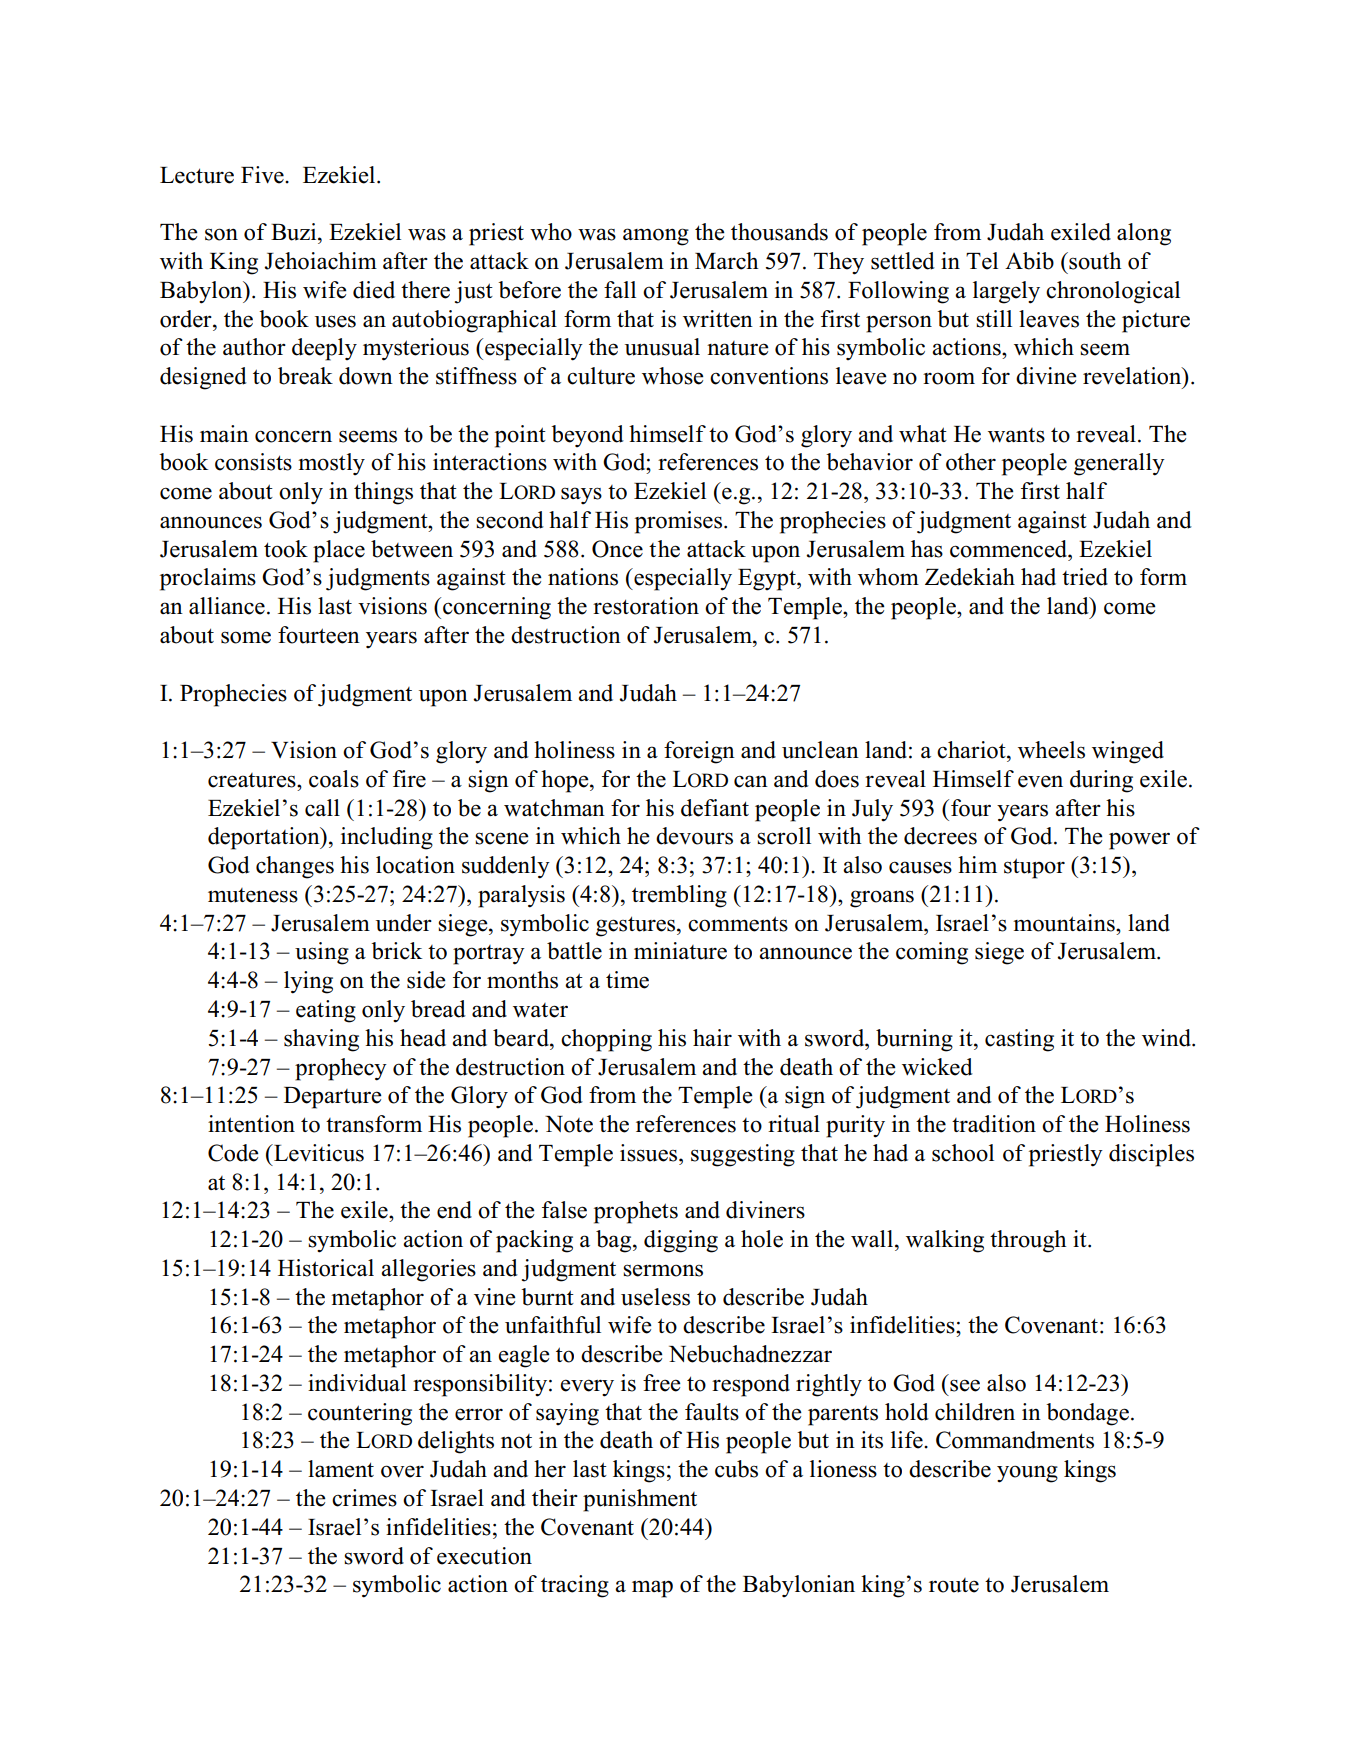 The image size is (1358, 1758). I want to click on tried, so click(1085, 577).
